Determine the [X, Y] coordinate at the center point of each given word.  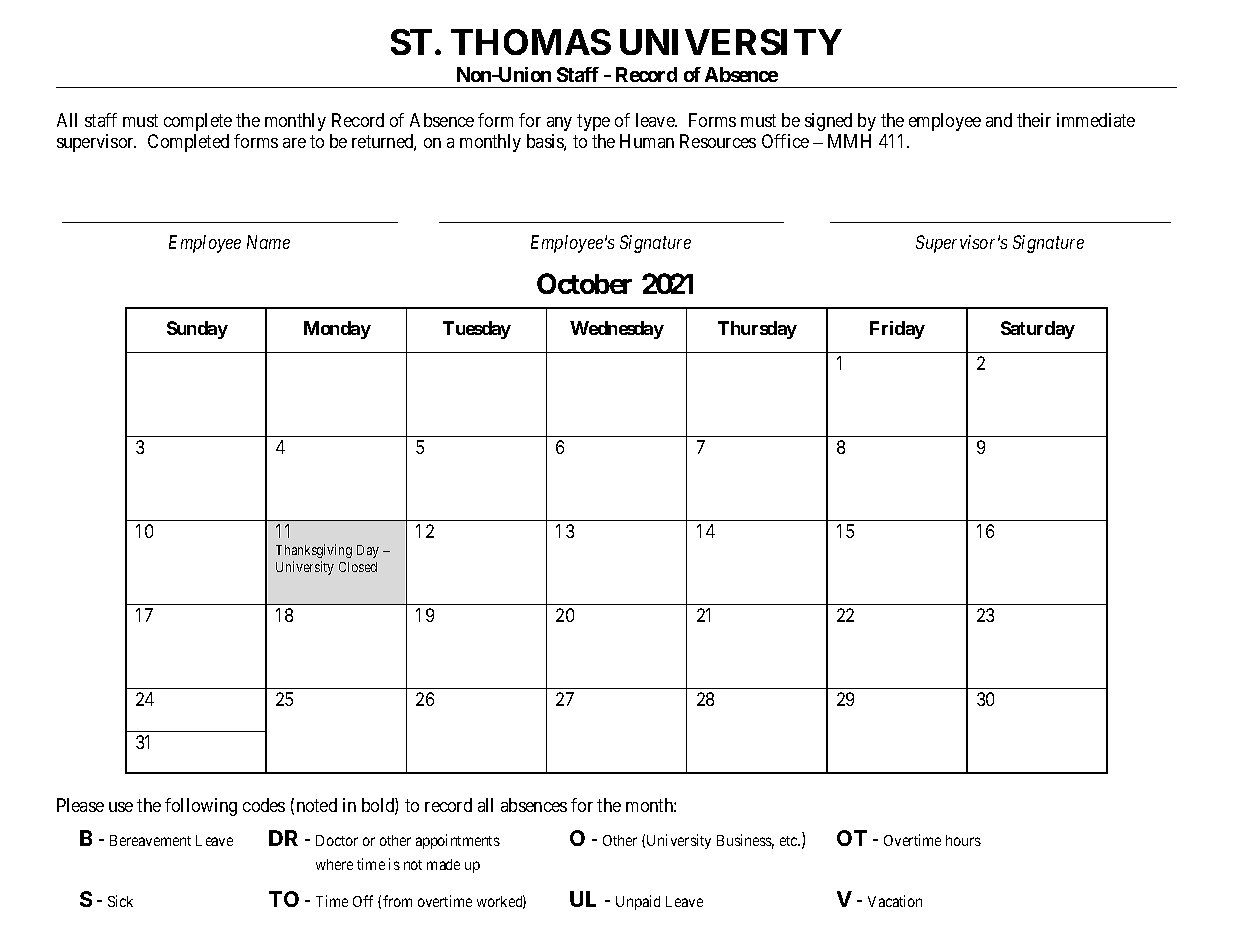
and [999, 120]
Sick [120, 901]
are [294, 143]
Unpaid [638, 902]
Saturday [1038, 330]
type [593, 122]
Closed [358, 567]
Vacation [895, 901]
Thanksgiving [314, 551]
